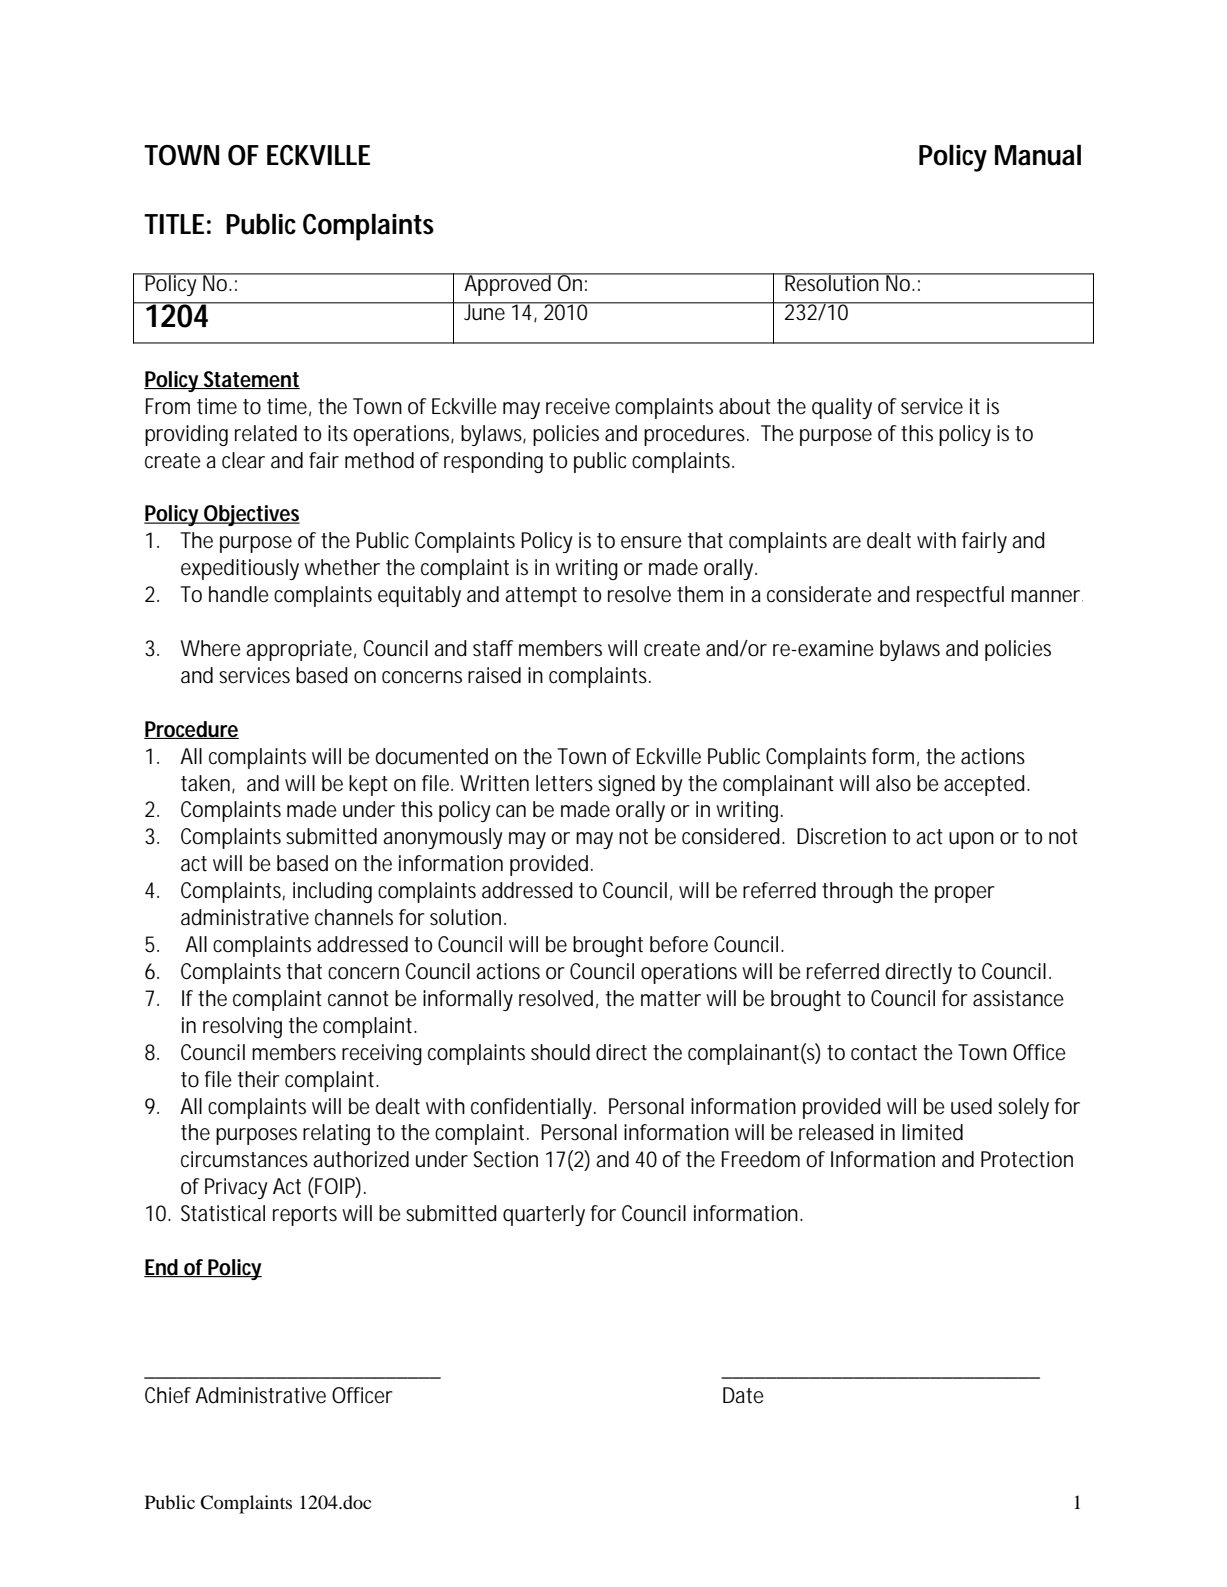 This screenshot has width=1227, height=1587. What do you see at coordinates (508, 284) in the screenshot?
I see `Approved` at bounding box center [508, 284].
